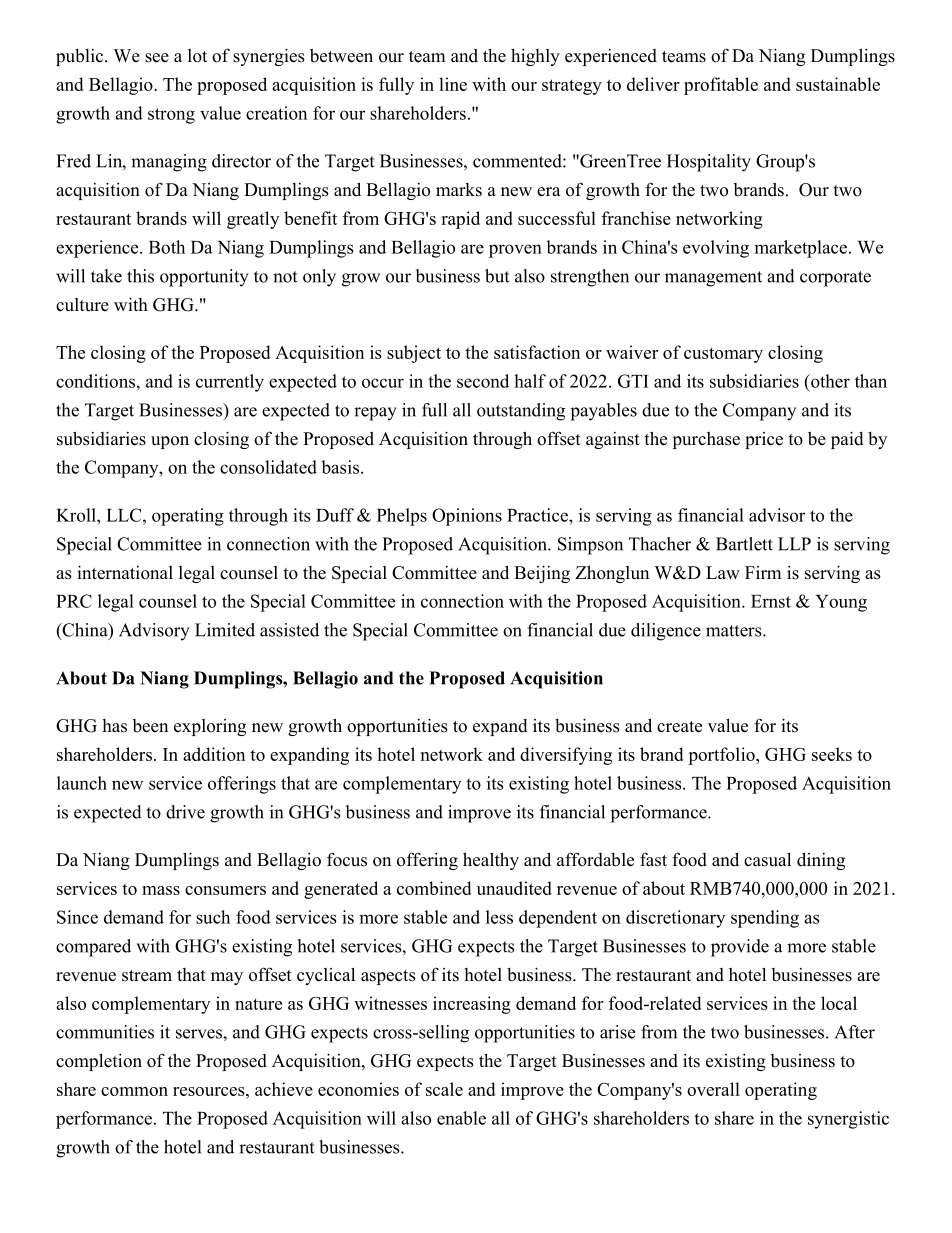 This screenshot has height=1233, width=952. What do you see at coordinates (444, 1089) in the screenshot?
I see `scale` at bounding box center [444, 1089].
